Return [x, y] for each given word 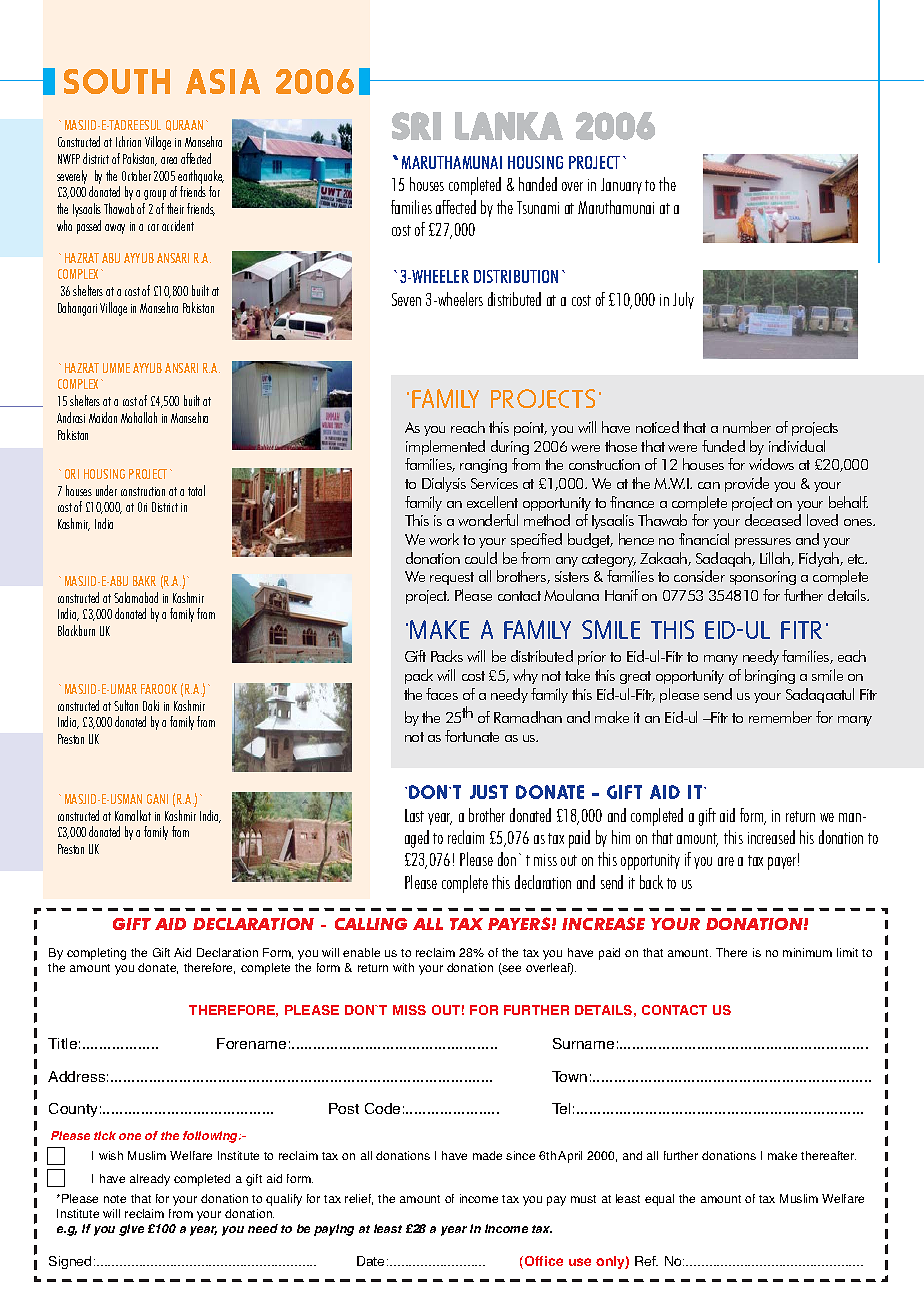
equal [659, 1200]
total [196, 490]
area [169, 160]
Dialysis [444, 484]
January [621, 186]
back [651, 882]
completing [96, 954]
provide [747, 484]
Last [414, 815]
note [115, 1199]
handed [538, 184]
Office [544, 1261]
